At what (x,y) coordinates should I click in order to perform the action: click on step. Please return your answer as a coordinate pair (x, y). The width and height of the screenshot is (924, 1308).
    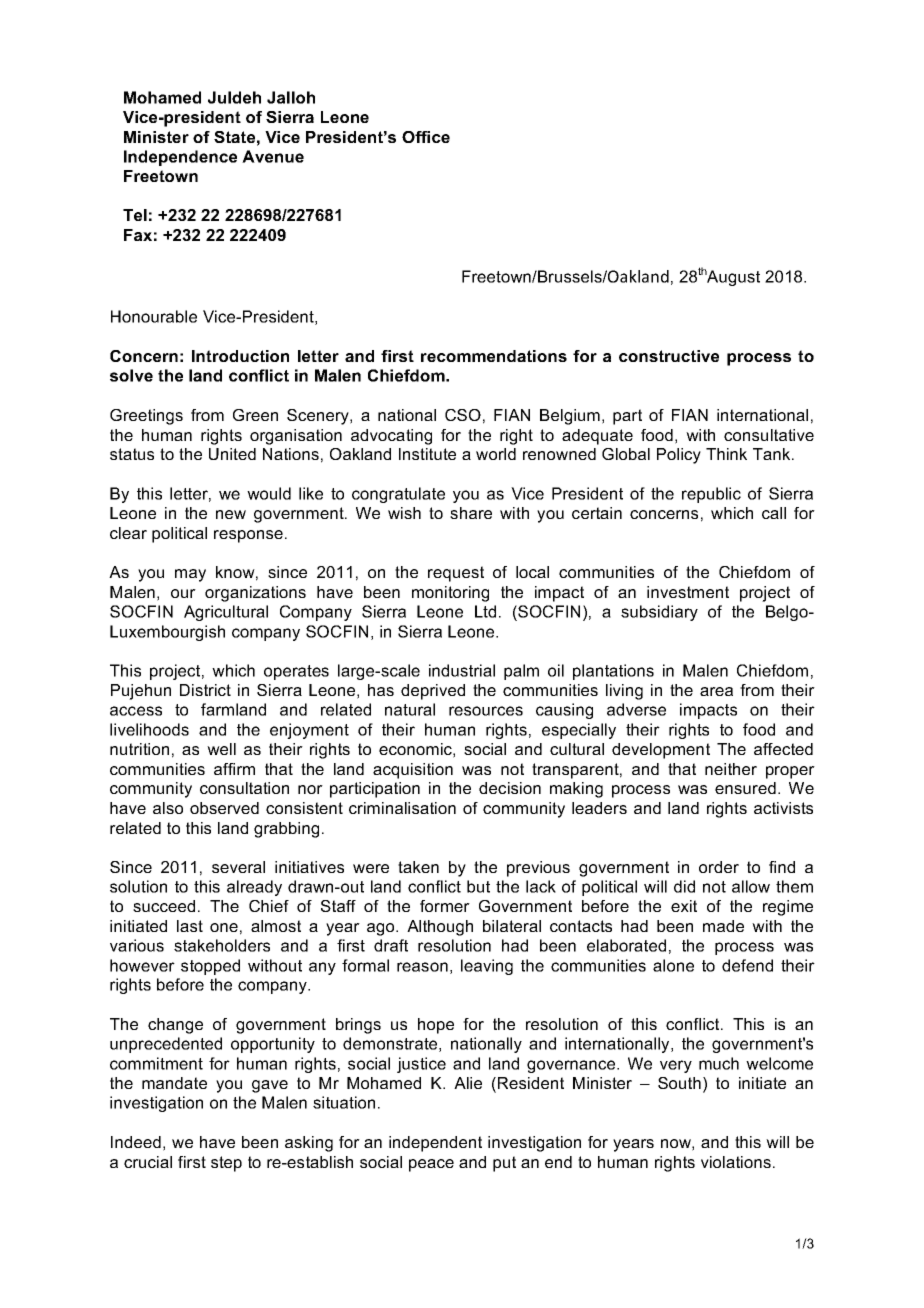
    Looking at the image, I should click on (226, 1164).
